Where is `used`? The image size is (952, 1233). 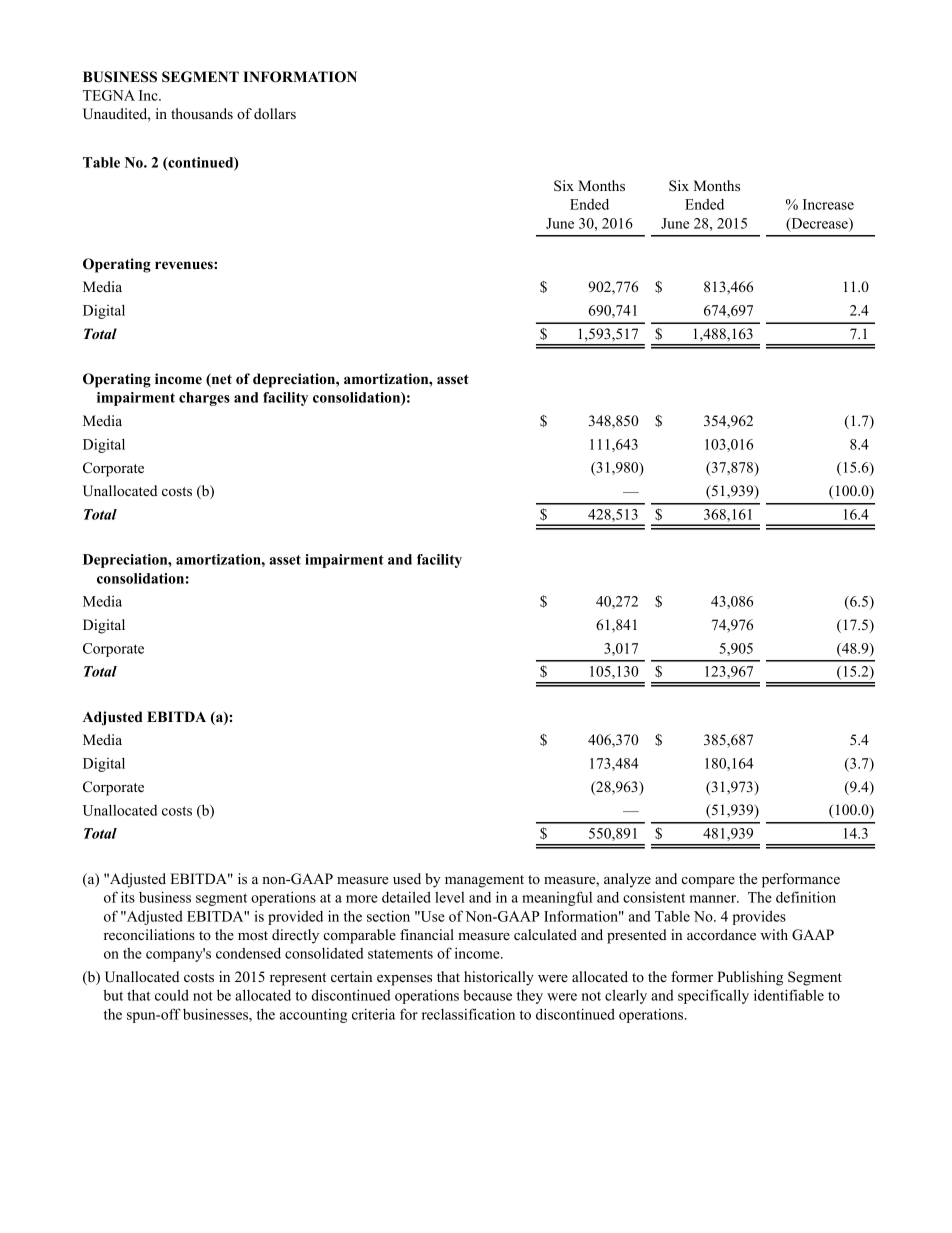 used is located at coordinates (407, 878).
